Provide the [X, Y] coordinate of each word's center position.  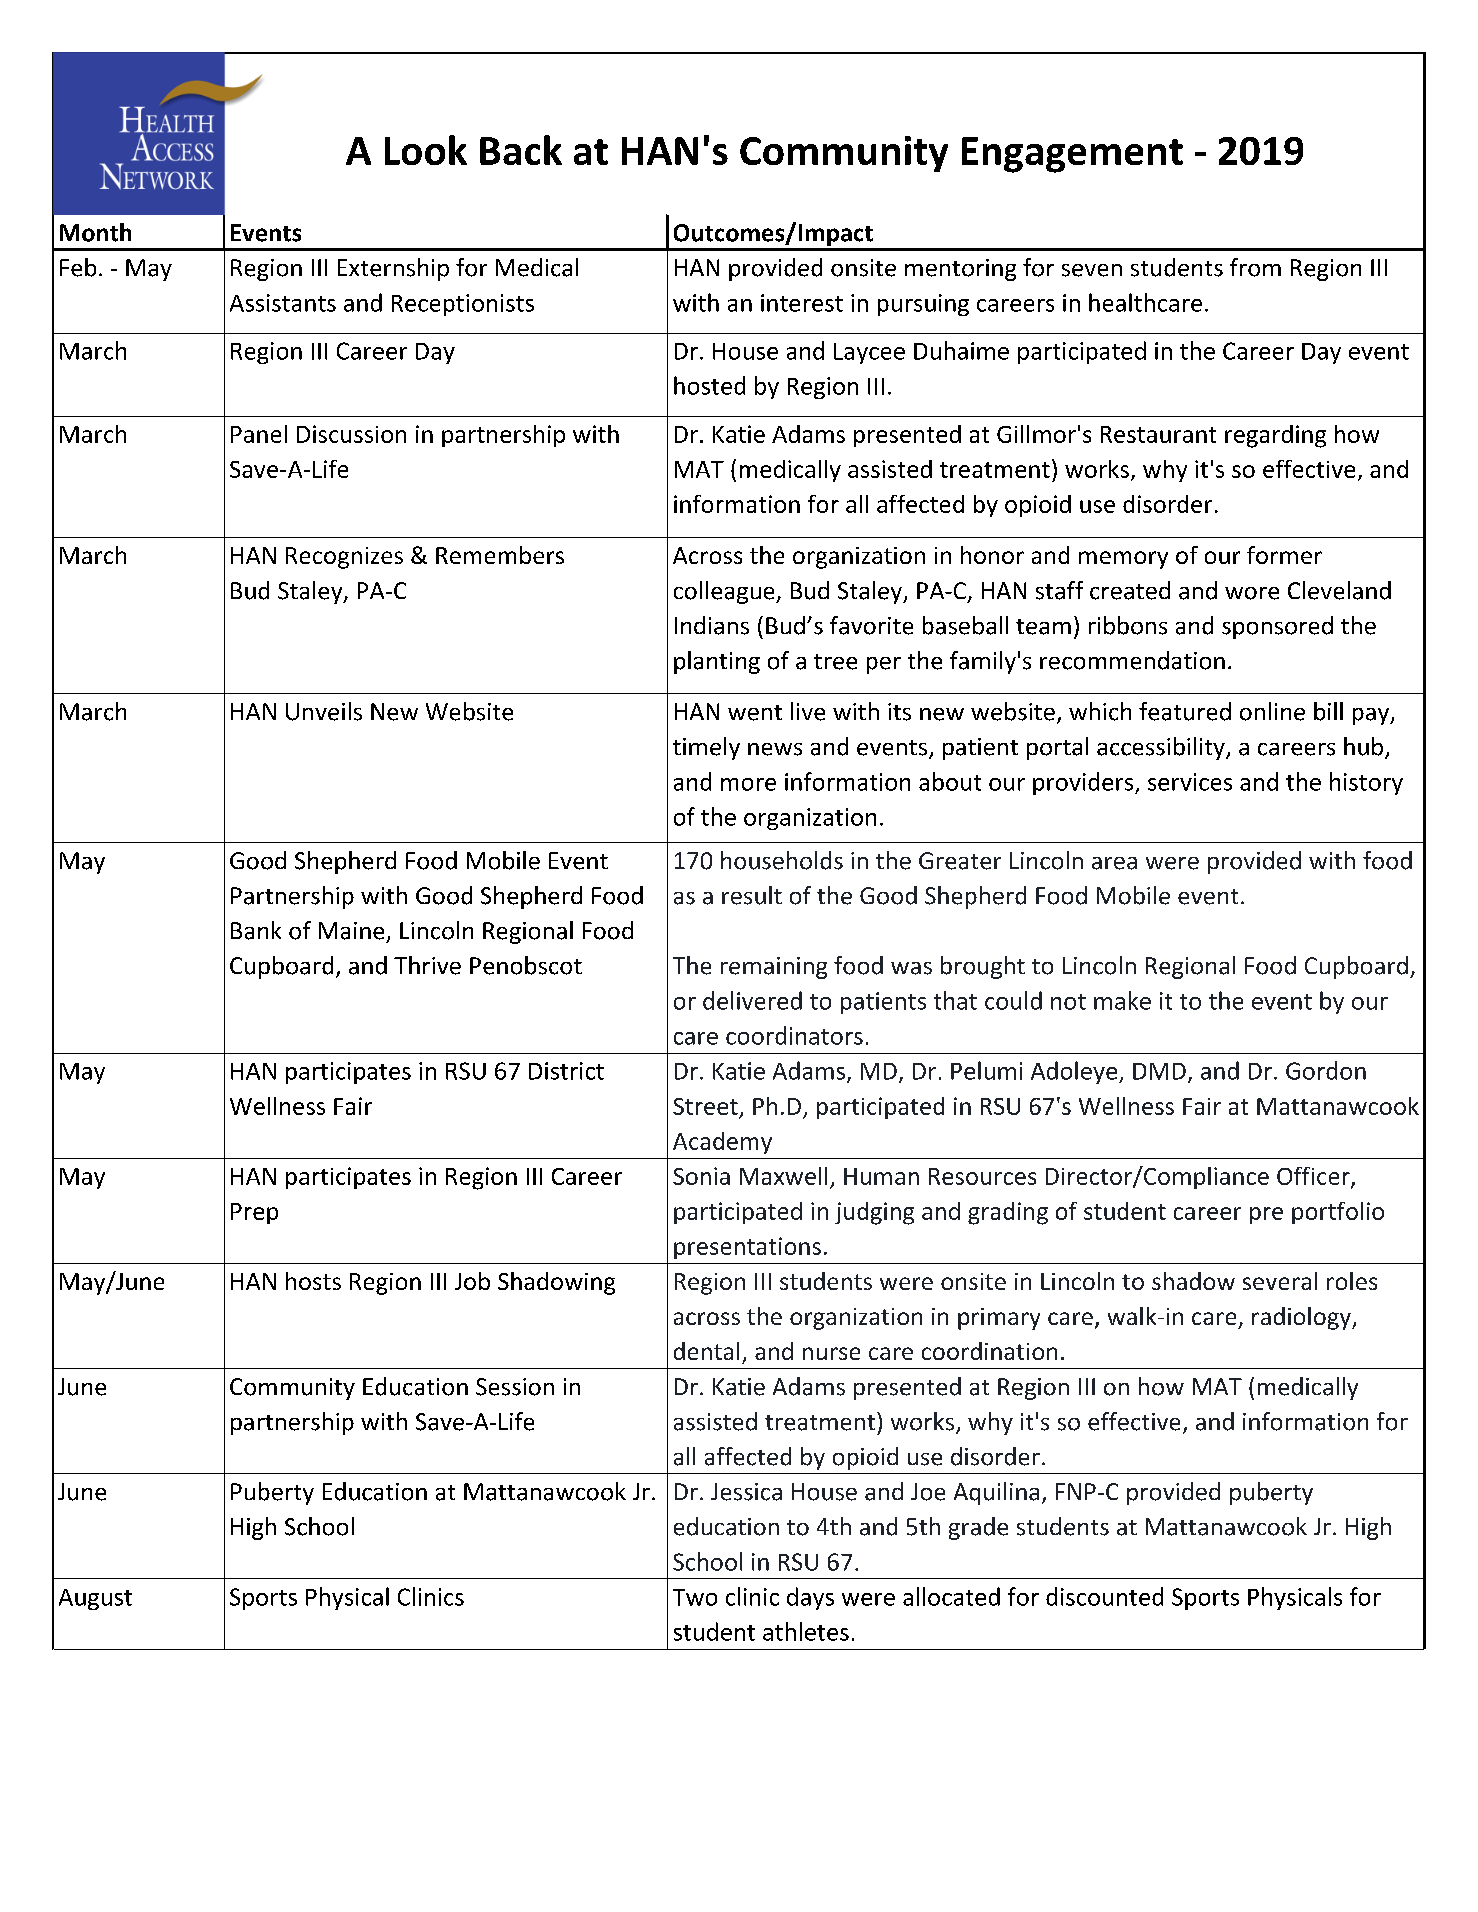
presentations [747, 1248]
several [1280, 1281]
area [1114, 863]
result [752, 895]
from [1255, 267]
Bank [256, 930]
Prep [254, 1213]
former [1284, 555]
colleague [725, 592]
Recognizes [344, 558]
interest [802, 303]
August [95, 1599]
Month [95, 232]
